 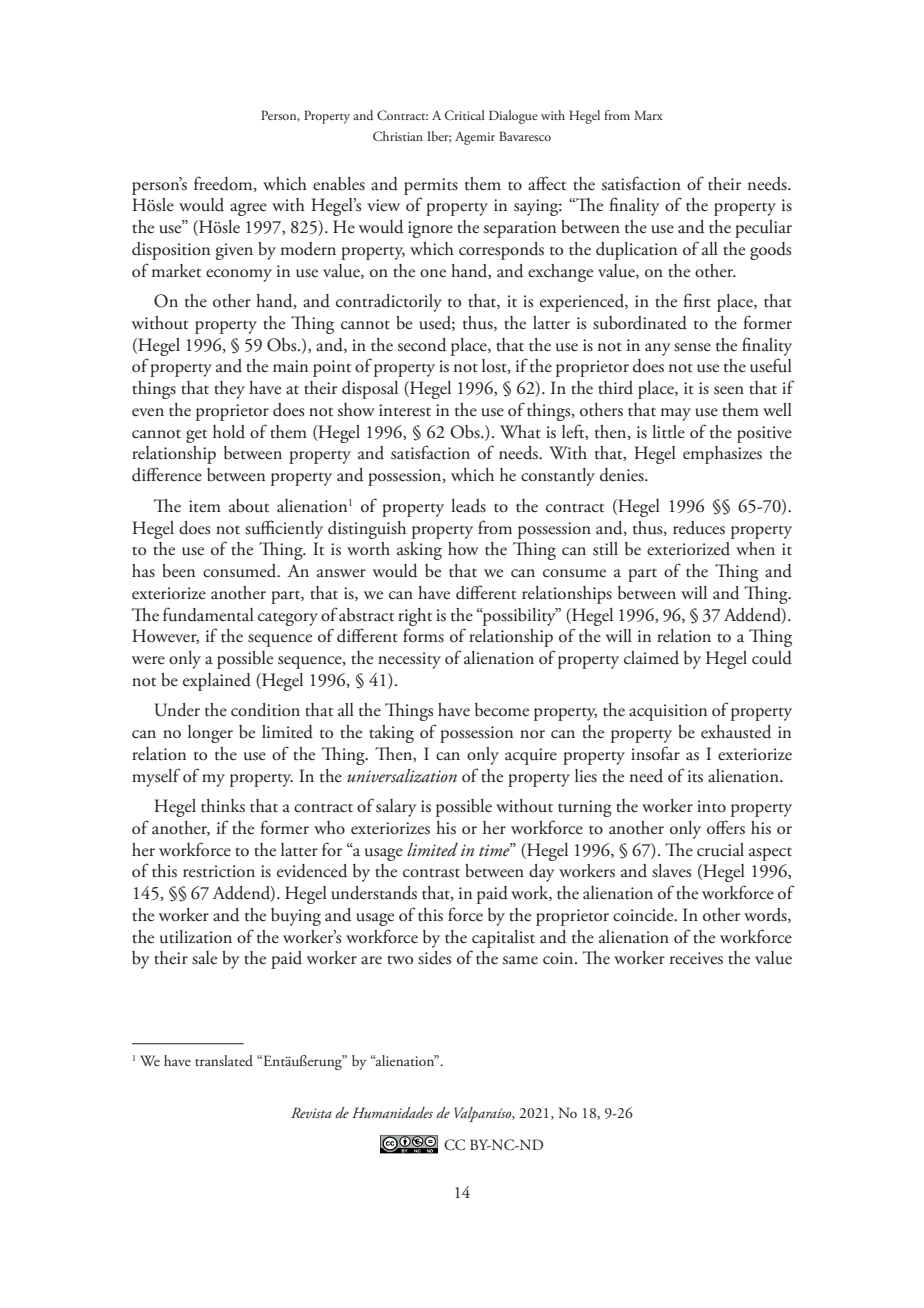 What do you see at coordinates (464, 115) in the page?
I see `Critical` at bounding box center [464, 115].
